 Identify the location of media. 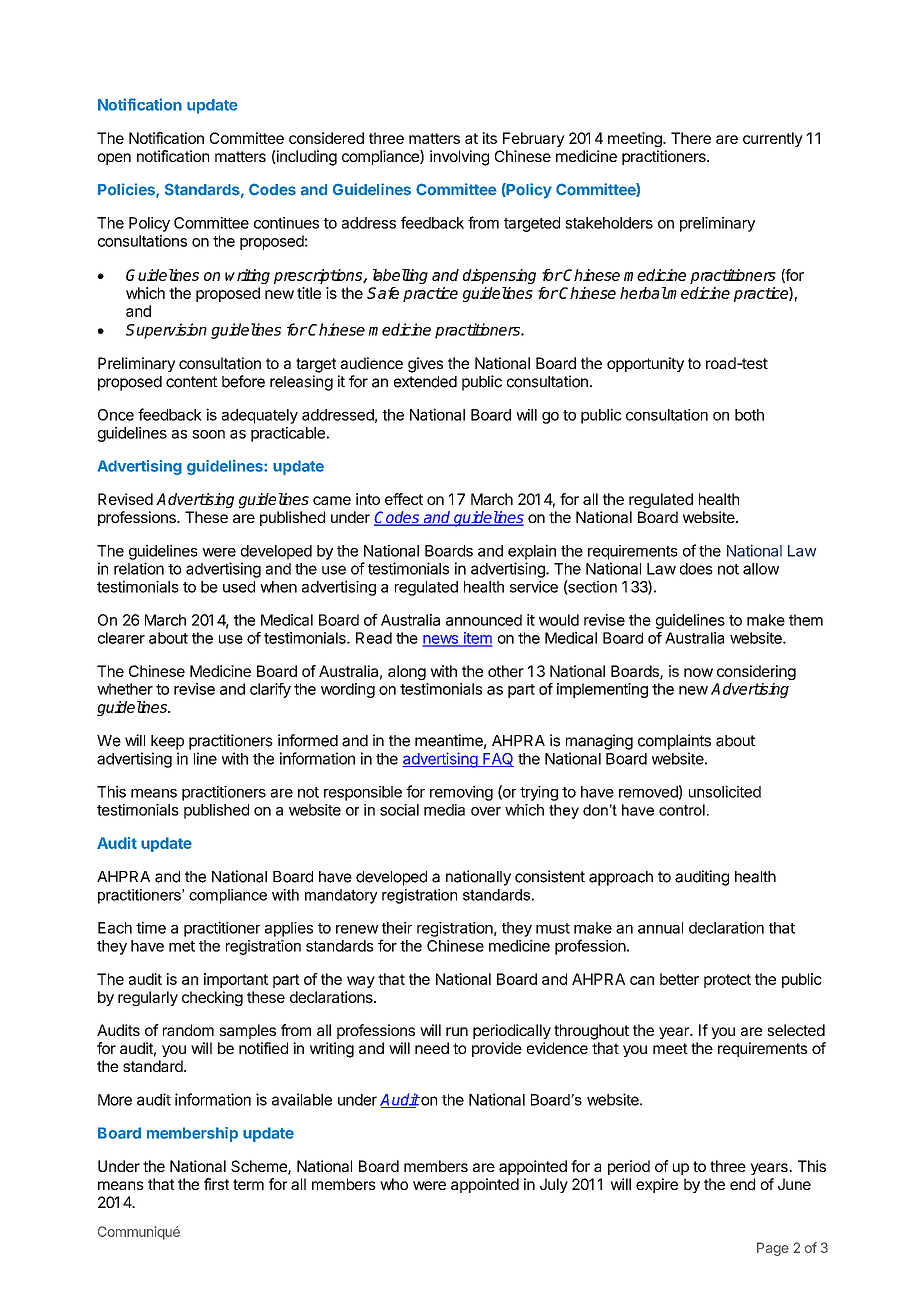
(444, 810).
